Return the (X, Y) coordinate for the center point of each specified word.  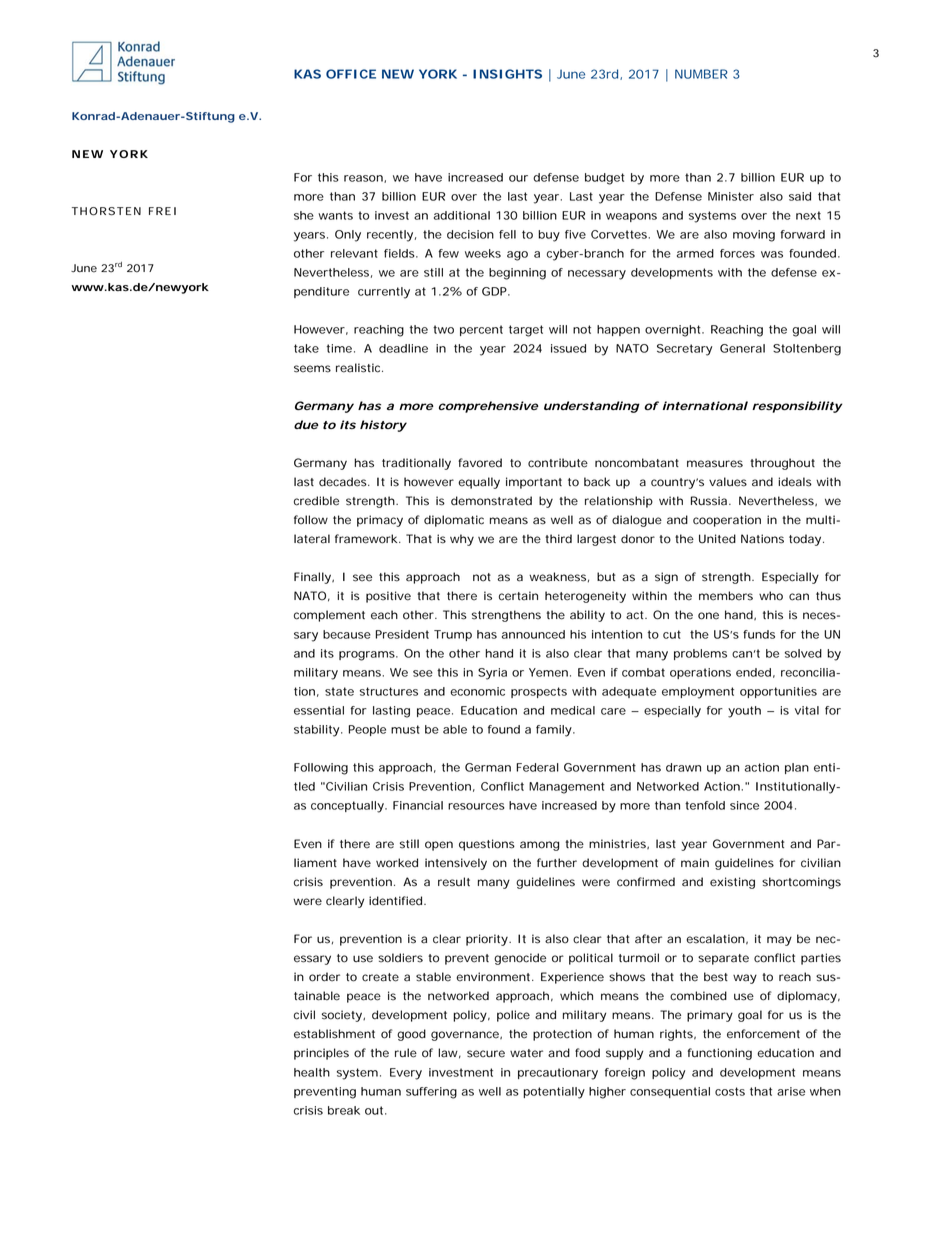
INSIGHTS (507, 74)
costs (730, 1091)
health (312, 1072)
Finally (313, 578)
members (726, 596)
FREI (162, 211)
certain (518, 596)
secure (486, 1054)
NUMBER (701, 74)
